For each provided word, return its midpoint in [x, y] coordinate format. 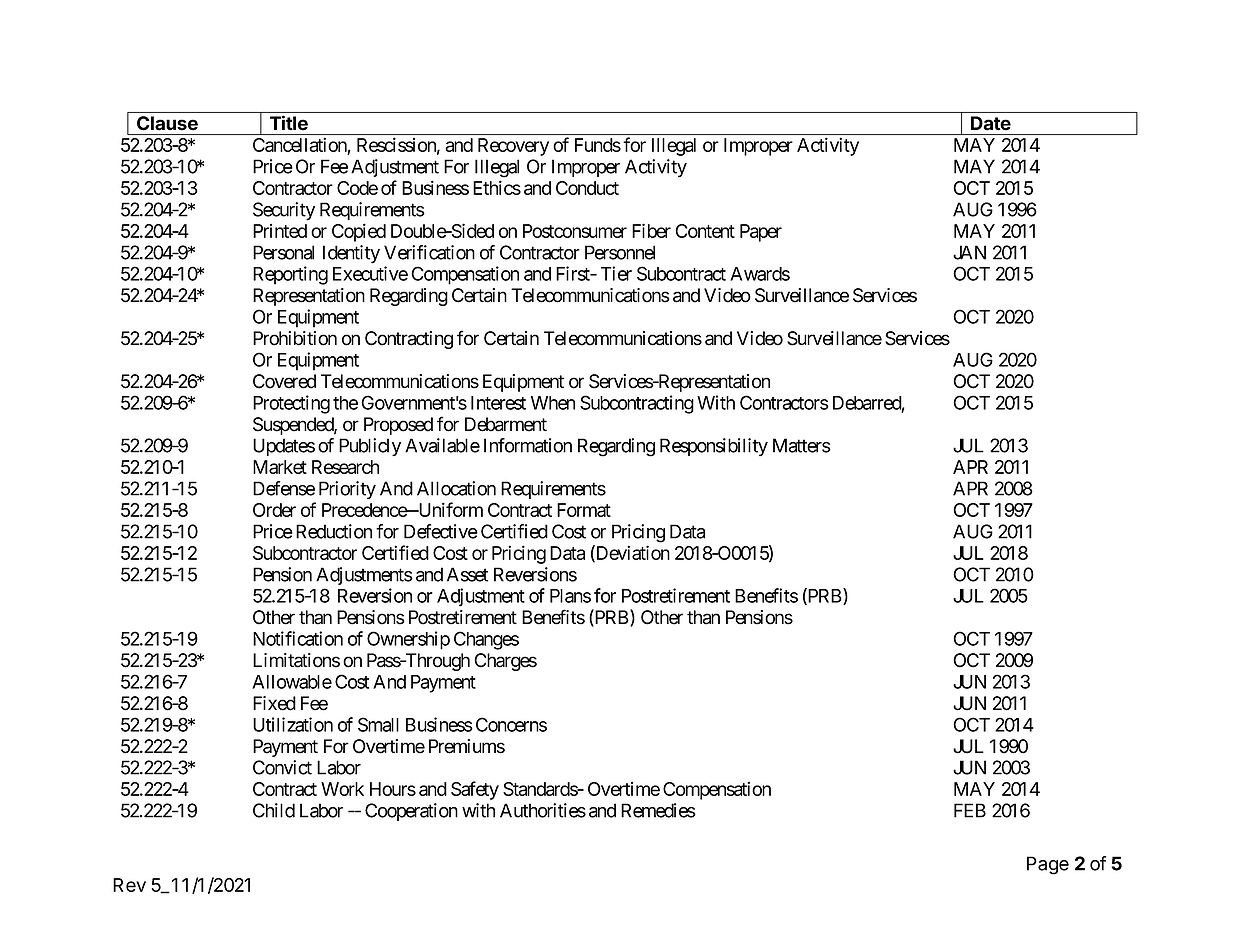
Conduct [587, 188]
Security [284, 211]
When [553, 403]
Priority [347, 490]
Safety [475, 790]
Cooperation [411, 812]
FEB [970, 810]
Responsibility [714, 447]
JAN [969, 252]
